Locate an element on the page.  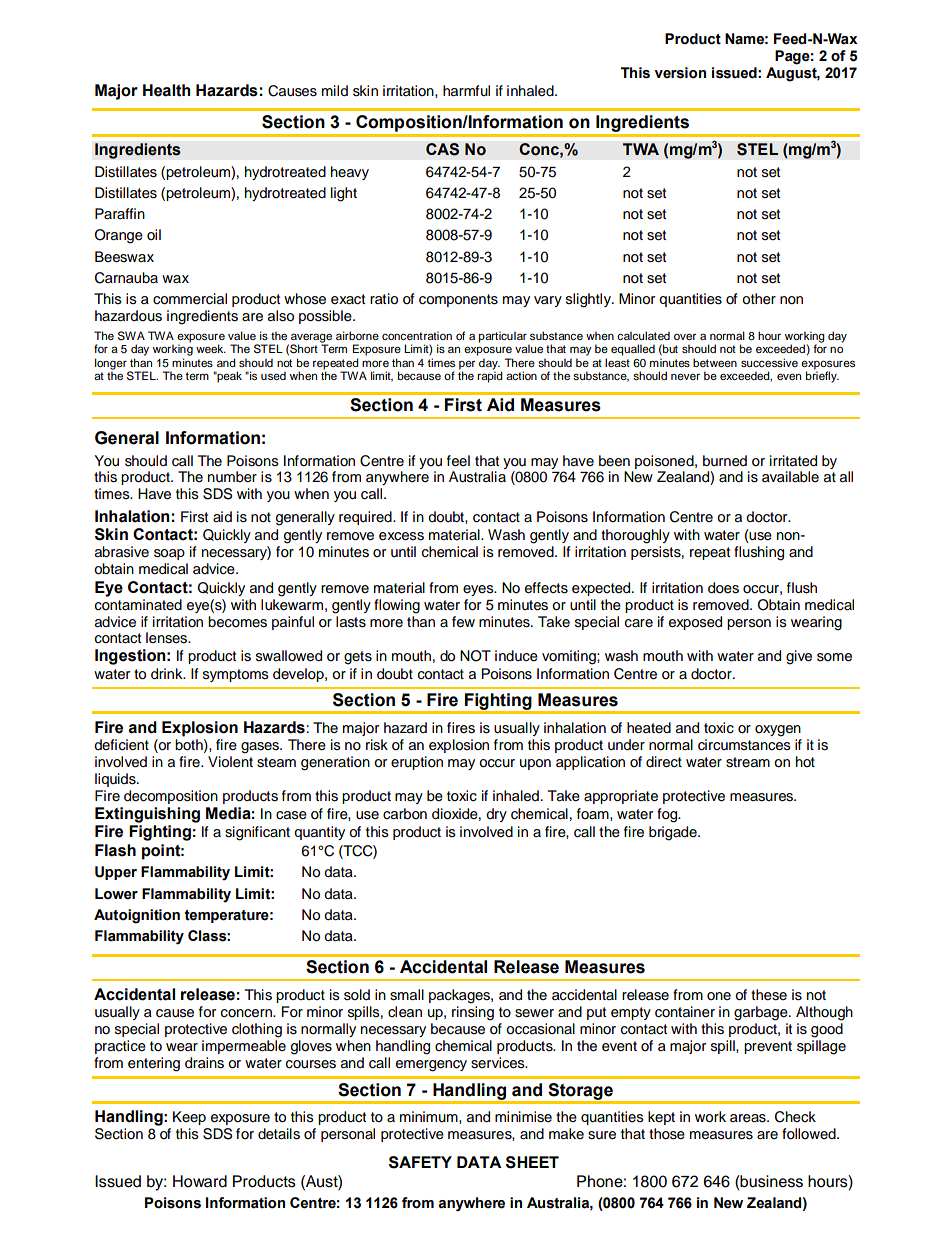
lenses is located at coordinates (168, 638).
